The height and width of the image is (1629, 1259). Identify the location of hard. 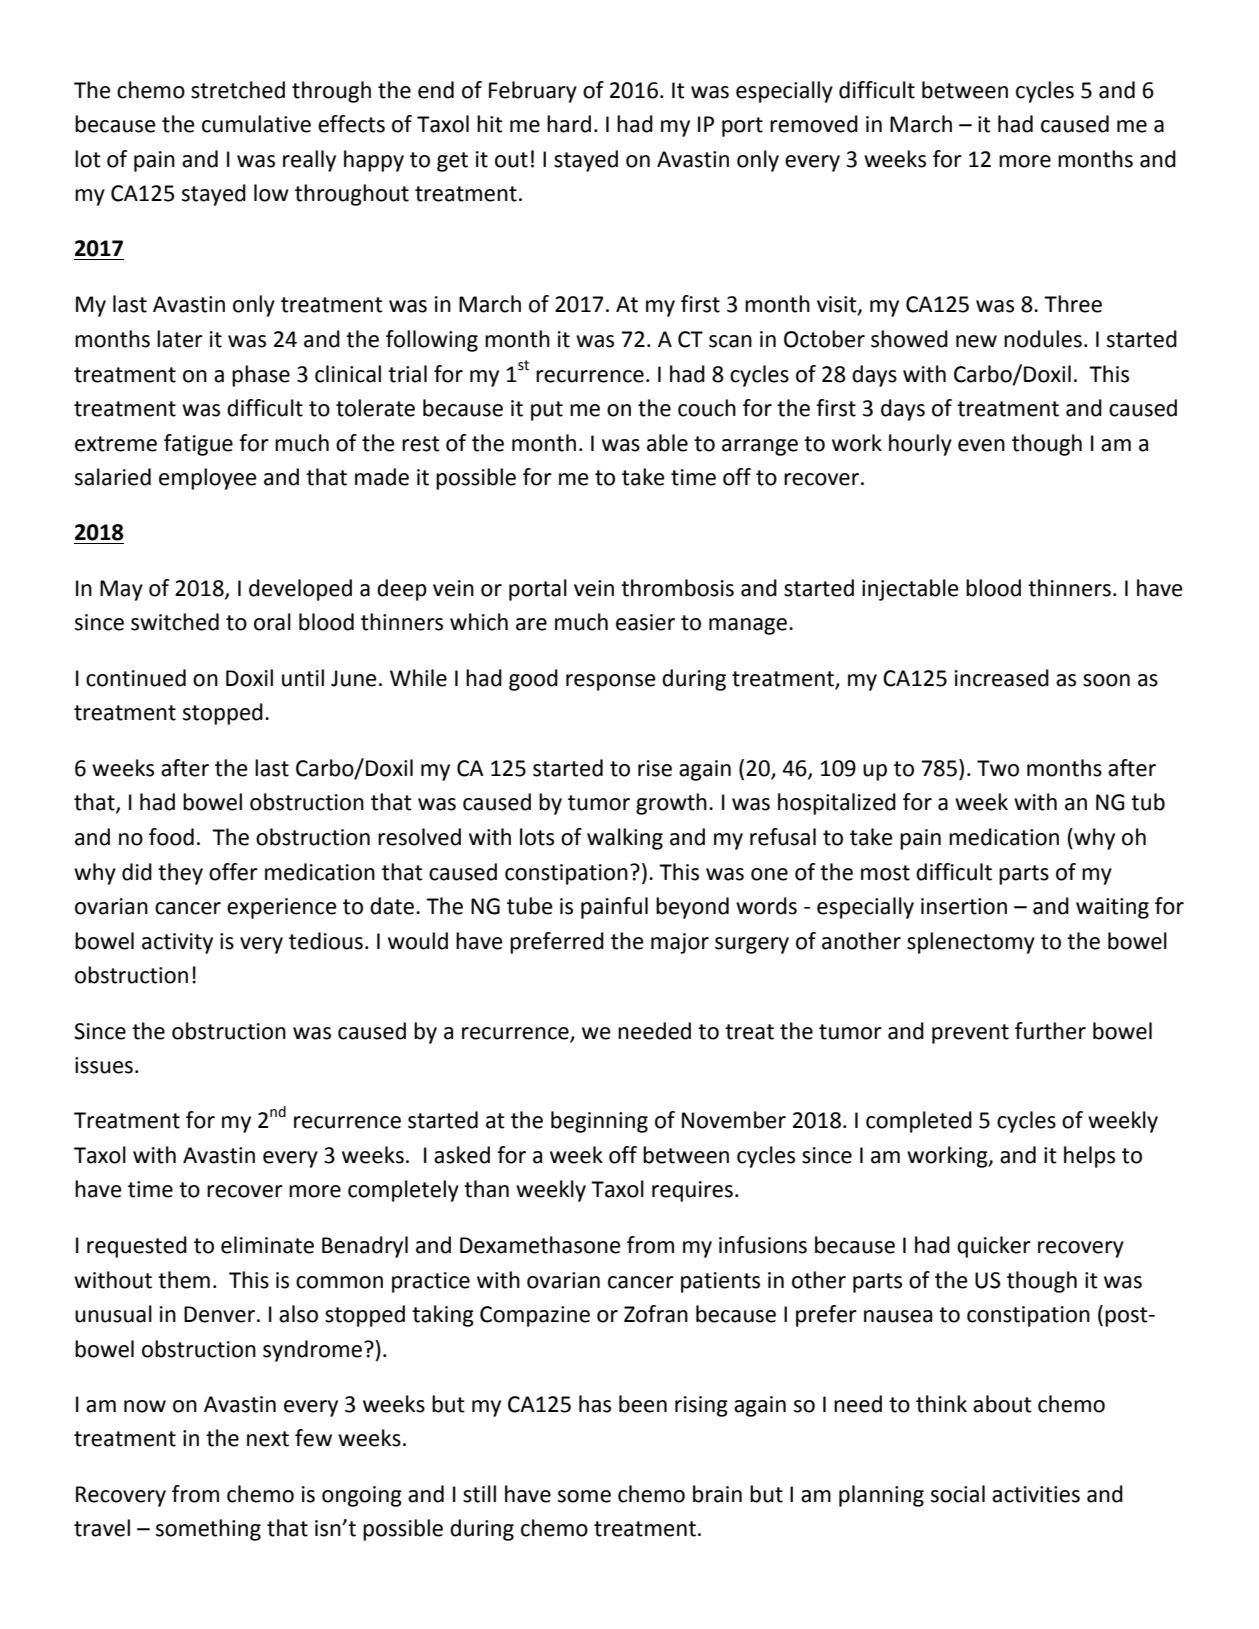
(569, 124).
